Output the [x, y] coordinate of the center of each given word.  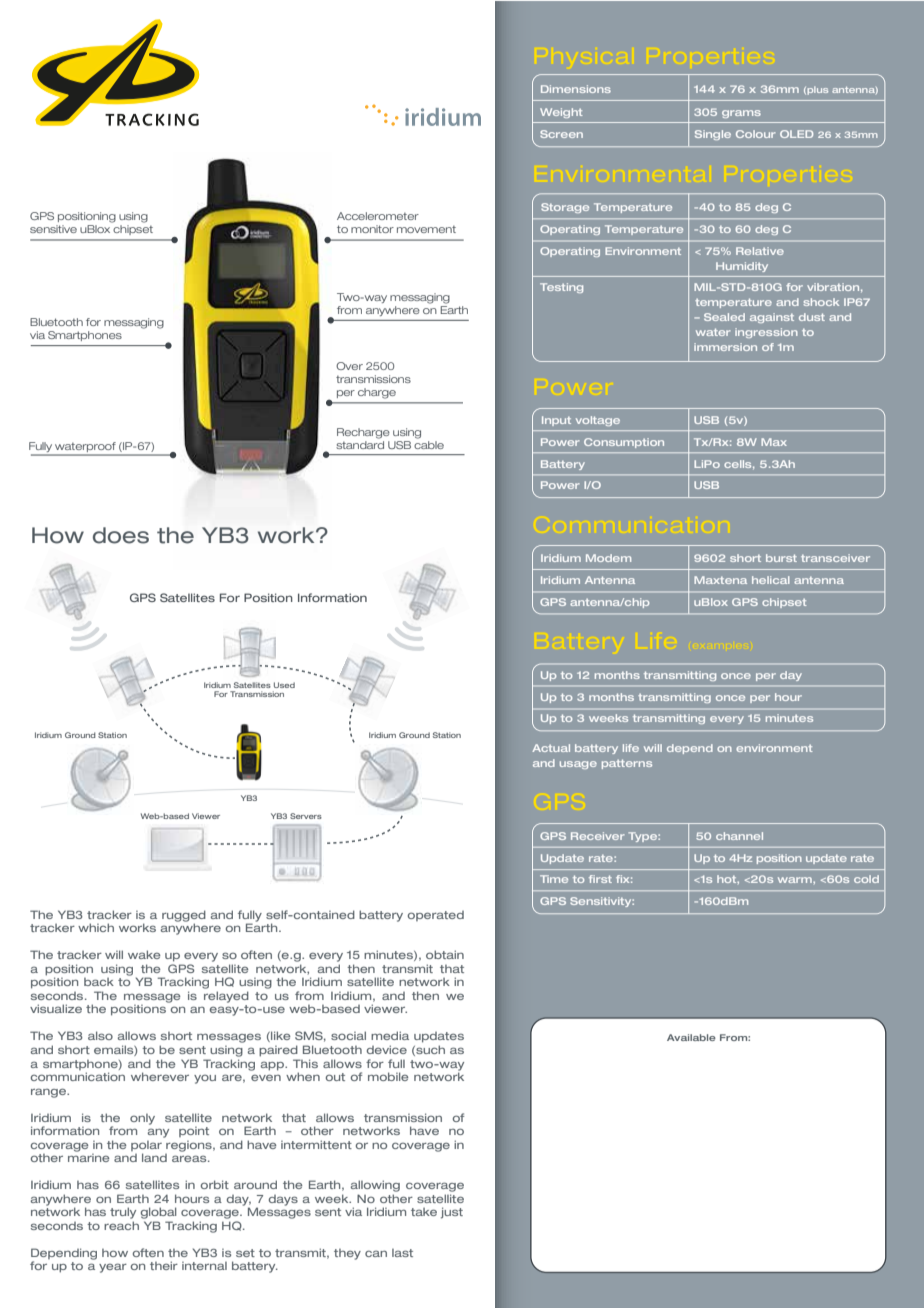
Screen [561, 134]
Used [284, 685]
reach [121, 1225]
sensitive [53, 229]
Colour [756, 134]
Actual [551, 748]
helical [771, 580]
